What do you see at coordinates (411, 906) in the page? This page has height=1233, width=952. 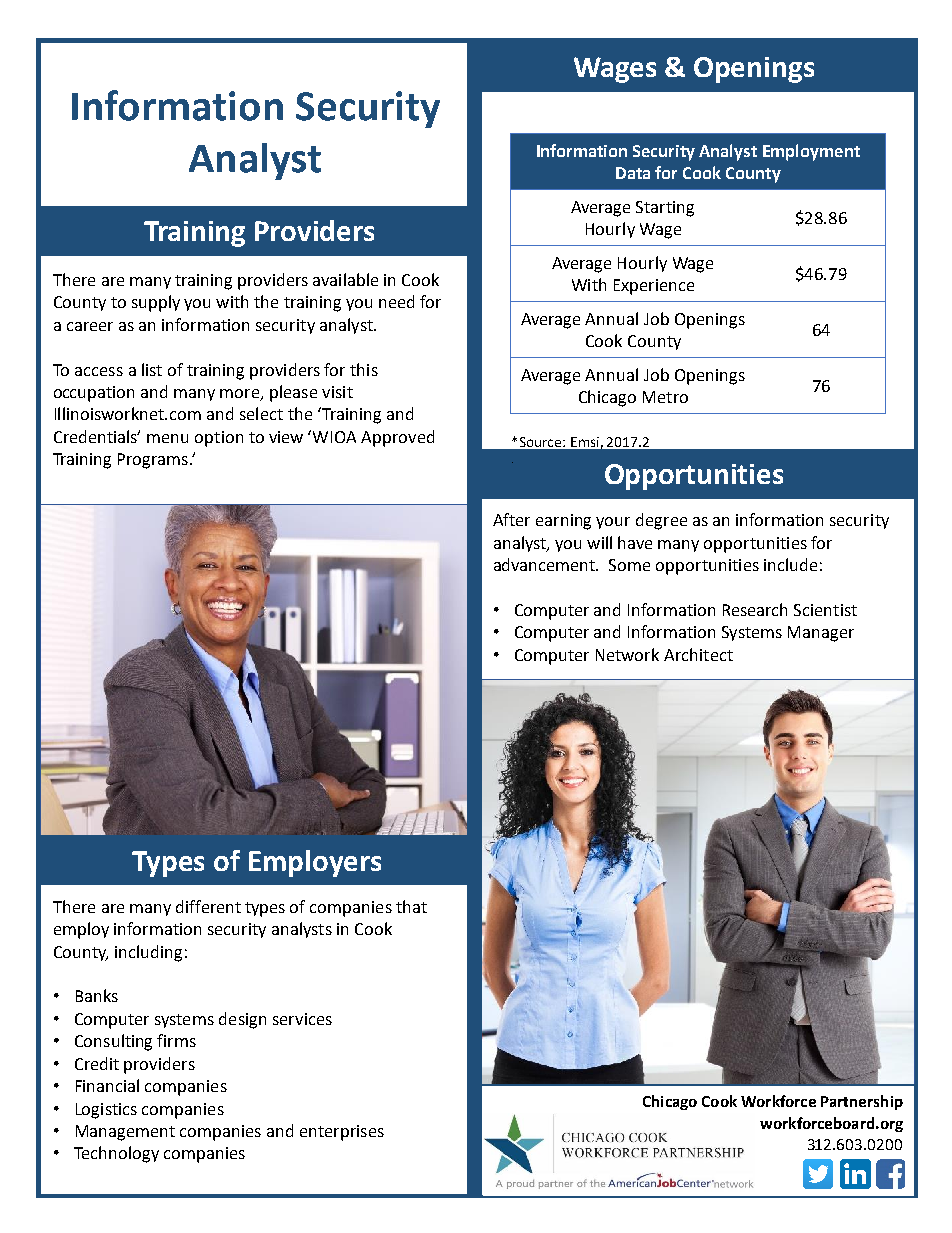 I see `that` at bounding box center [411, 906].
